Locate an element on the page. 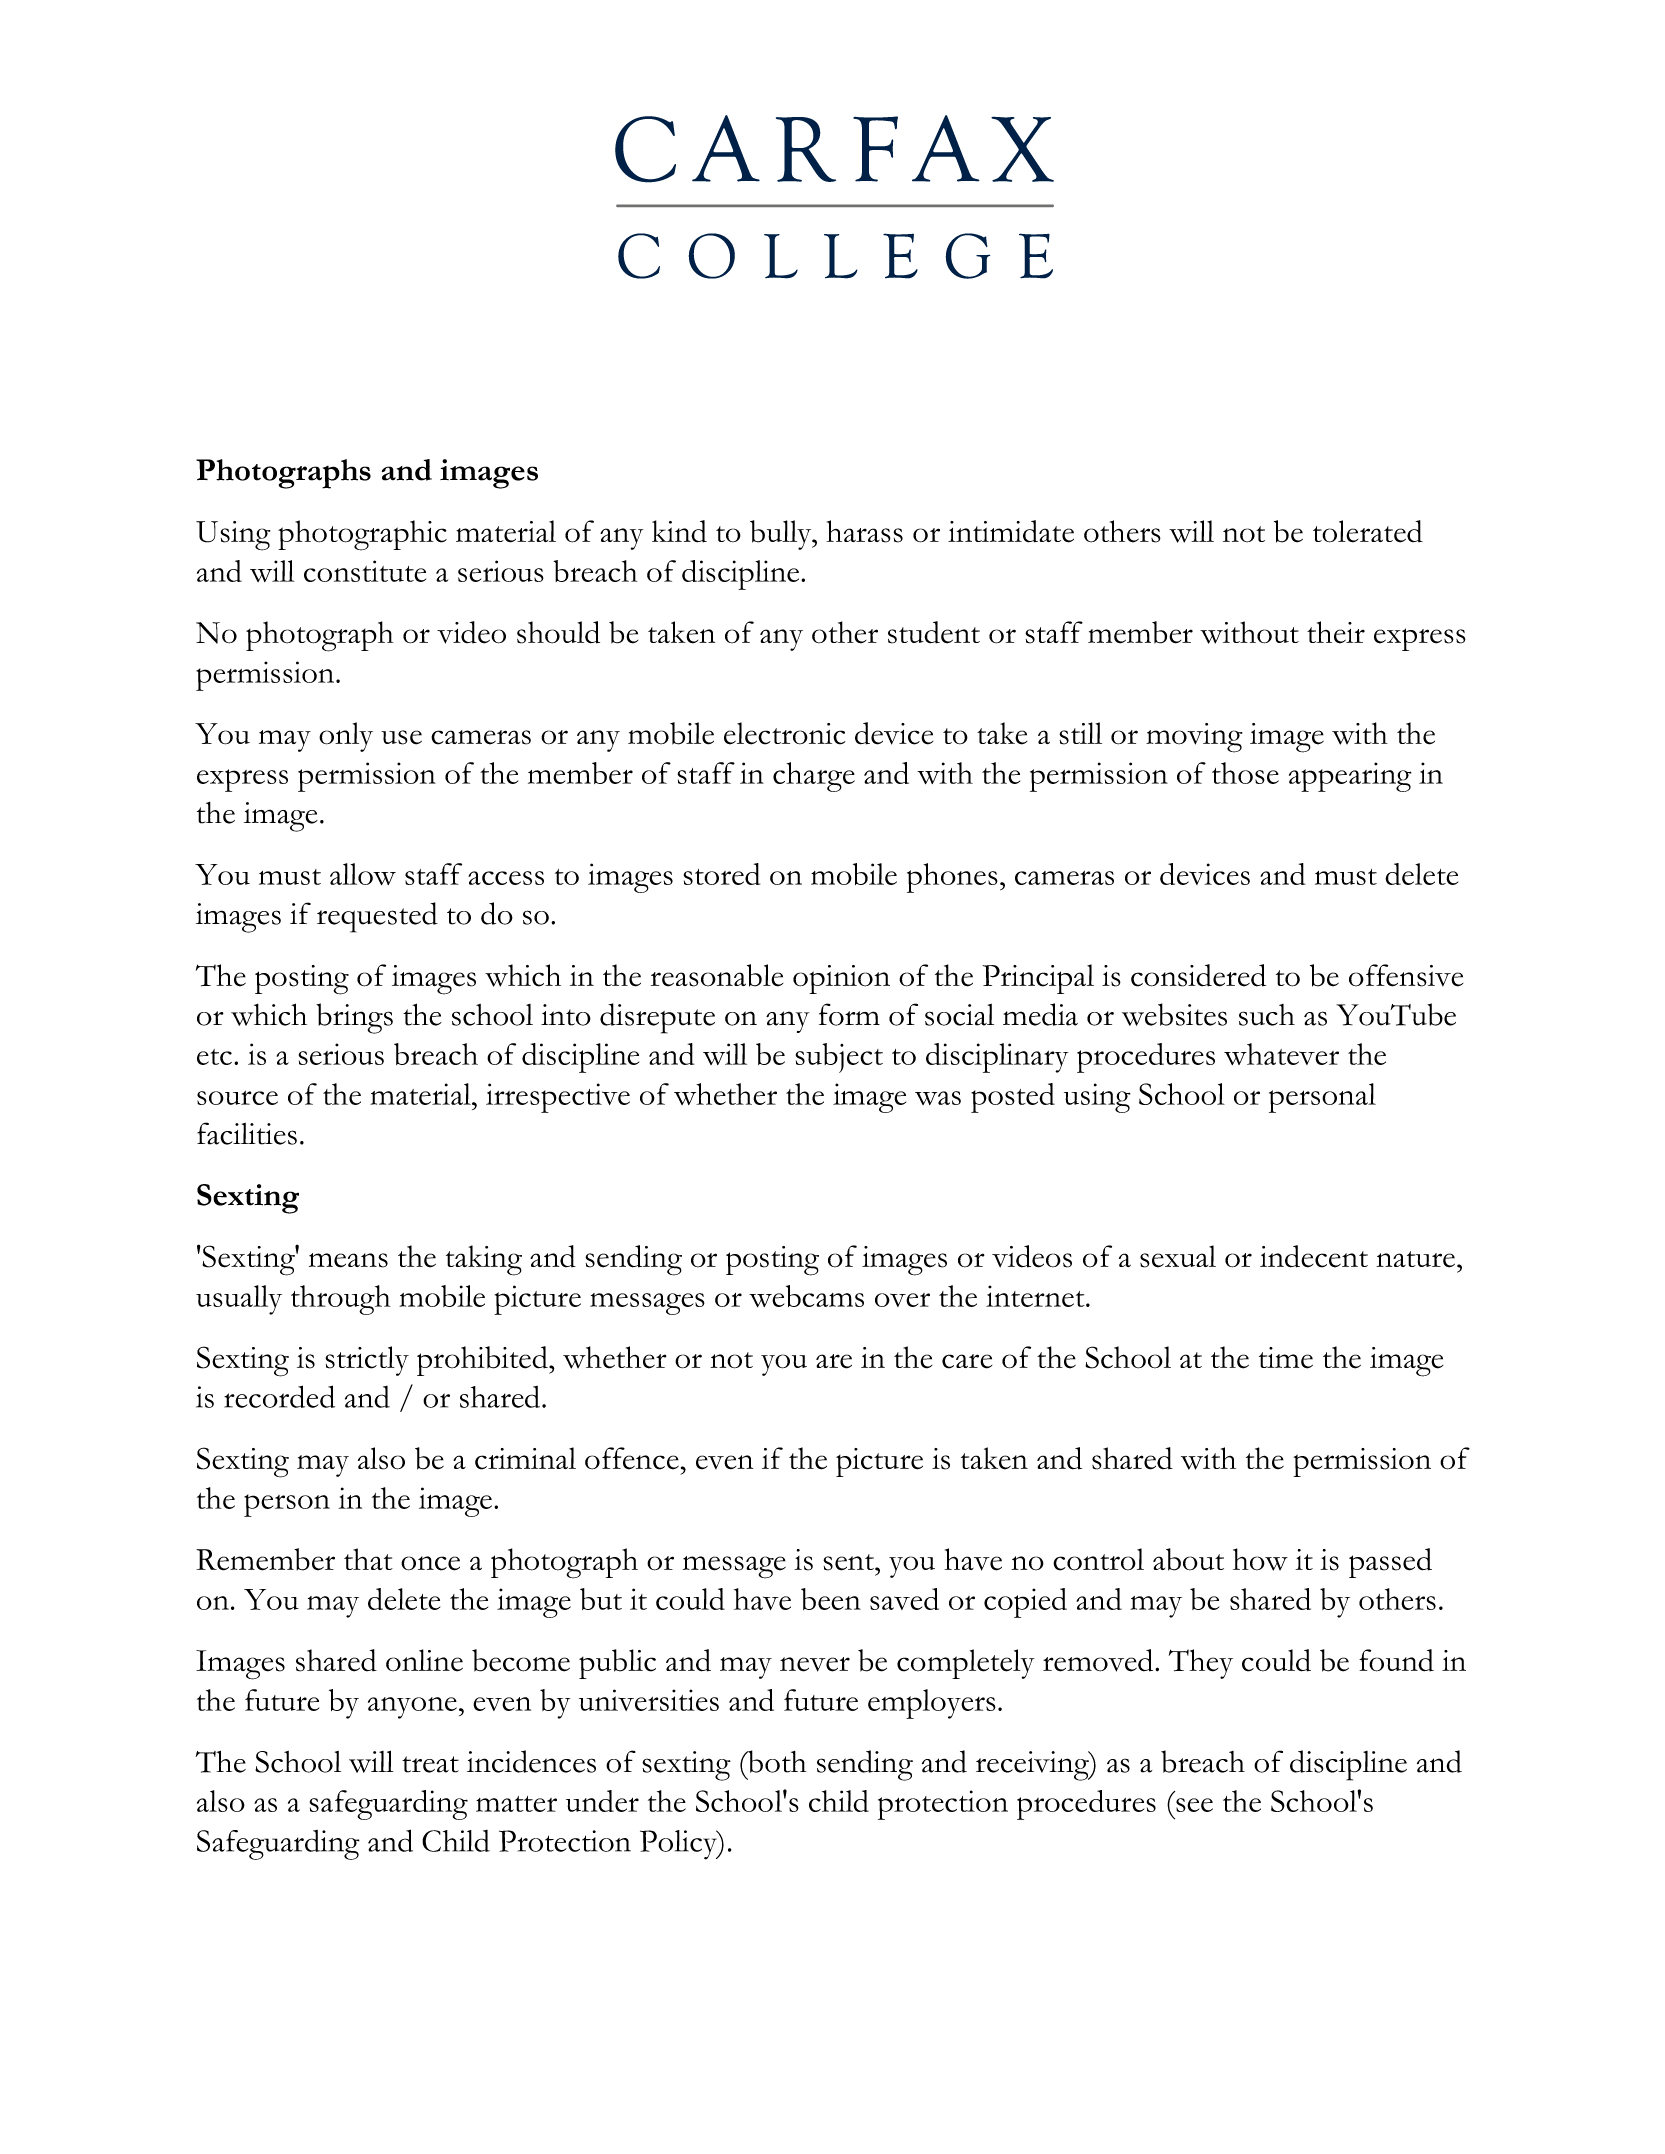 This image has height=2154, width=1665. indecent is located at coordinates (1314, 1256).
